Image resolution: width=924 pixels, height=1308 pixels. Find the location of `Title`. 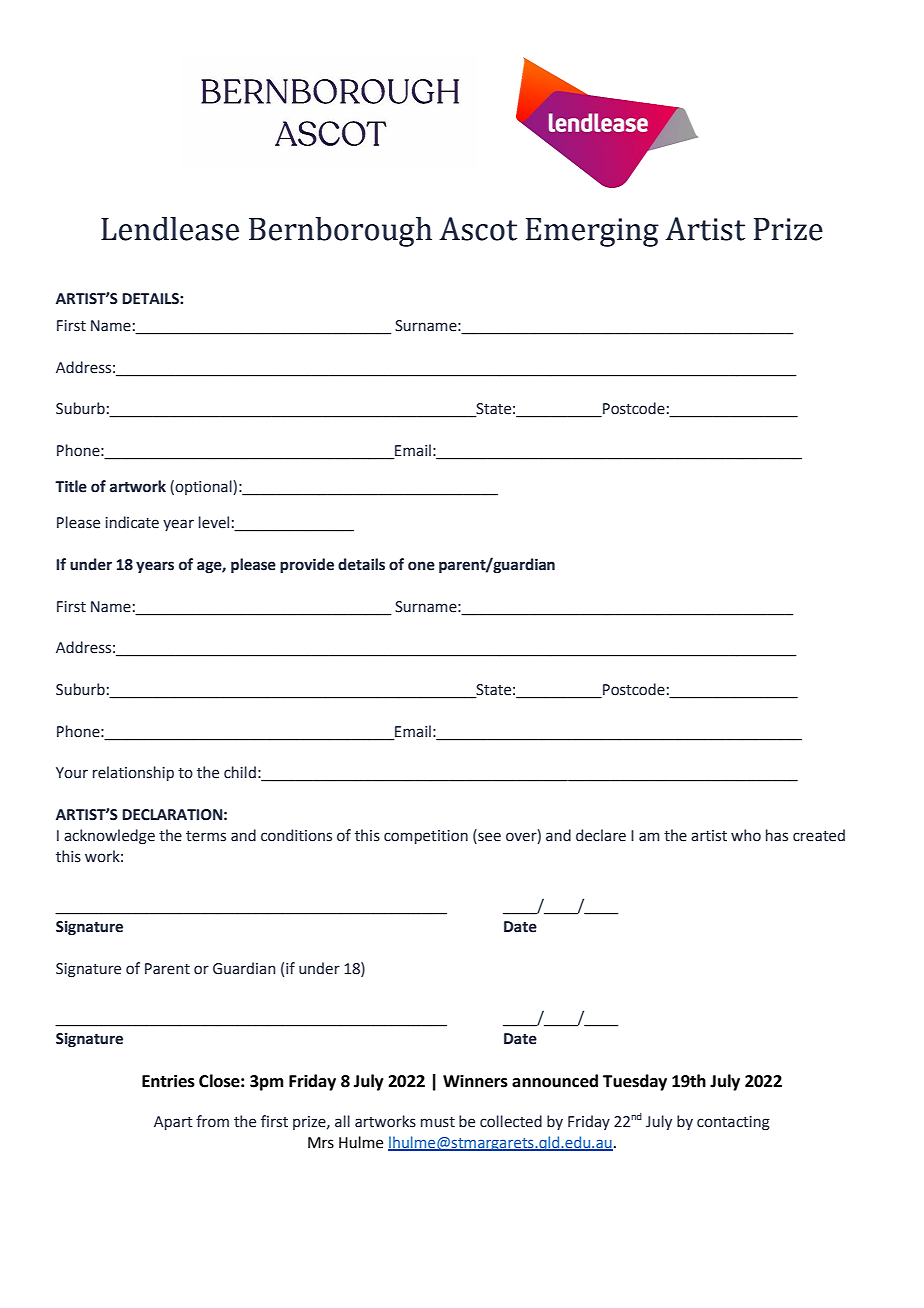

Title is located at coordinates (71, 486).
